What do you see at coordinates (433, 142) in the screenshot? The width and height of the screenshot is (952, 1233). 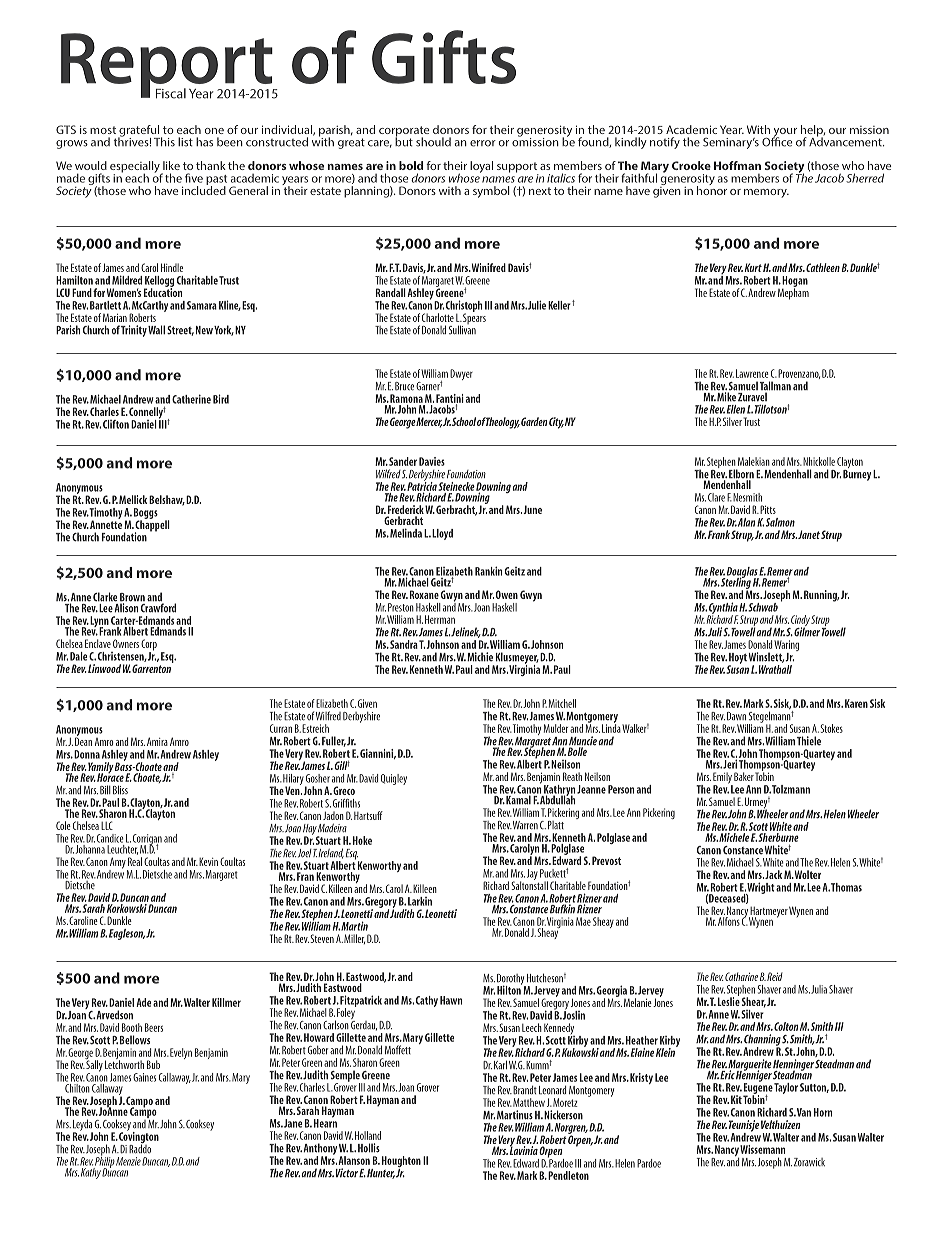 I see `should` at bounding box center [433, 142].
